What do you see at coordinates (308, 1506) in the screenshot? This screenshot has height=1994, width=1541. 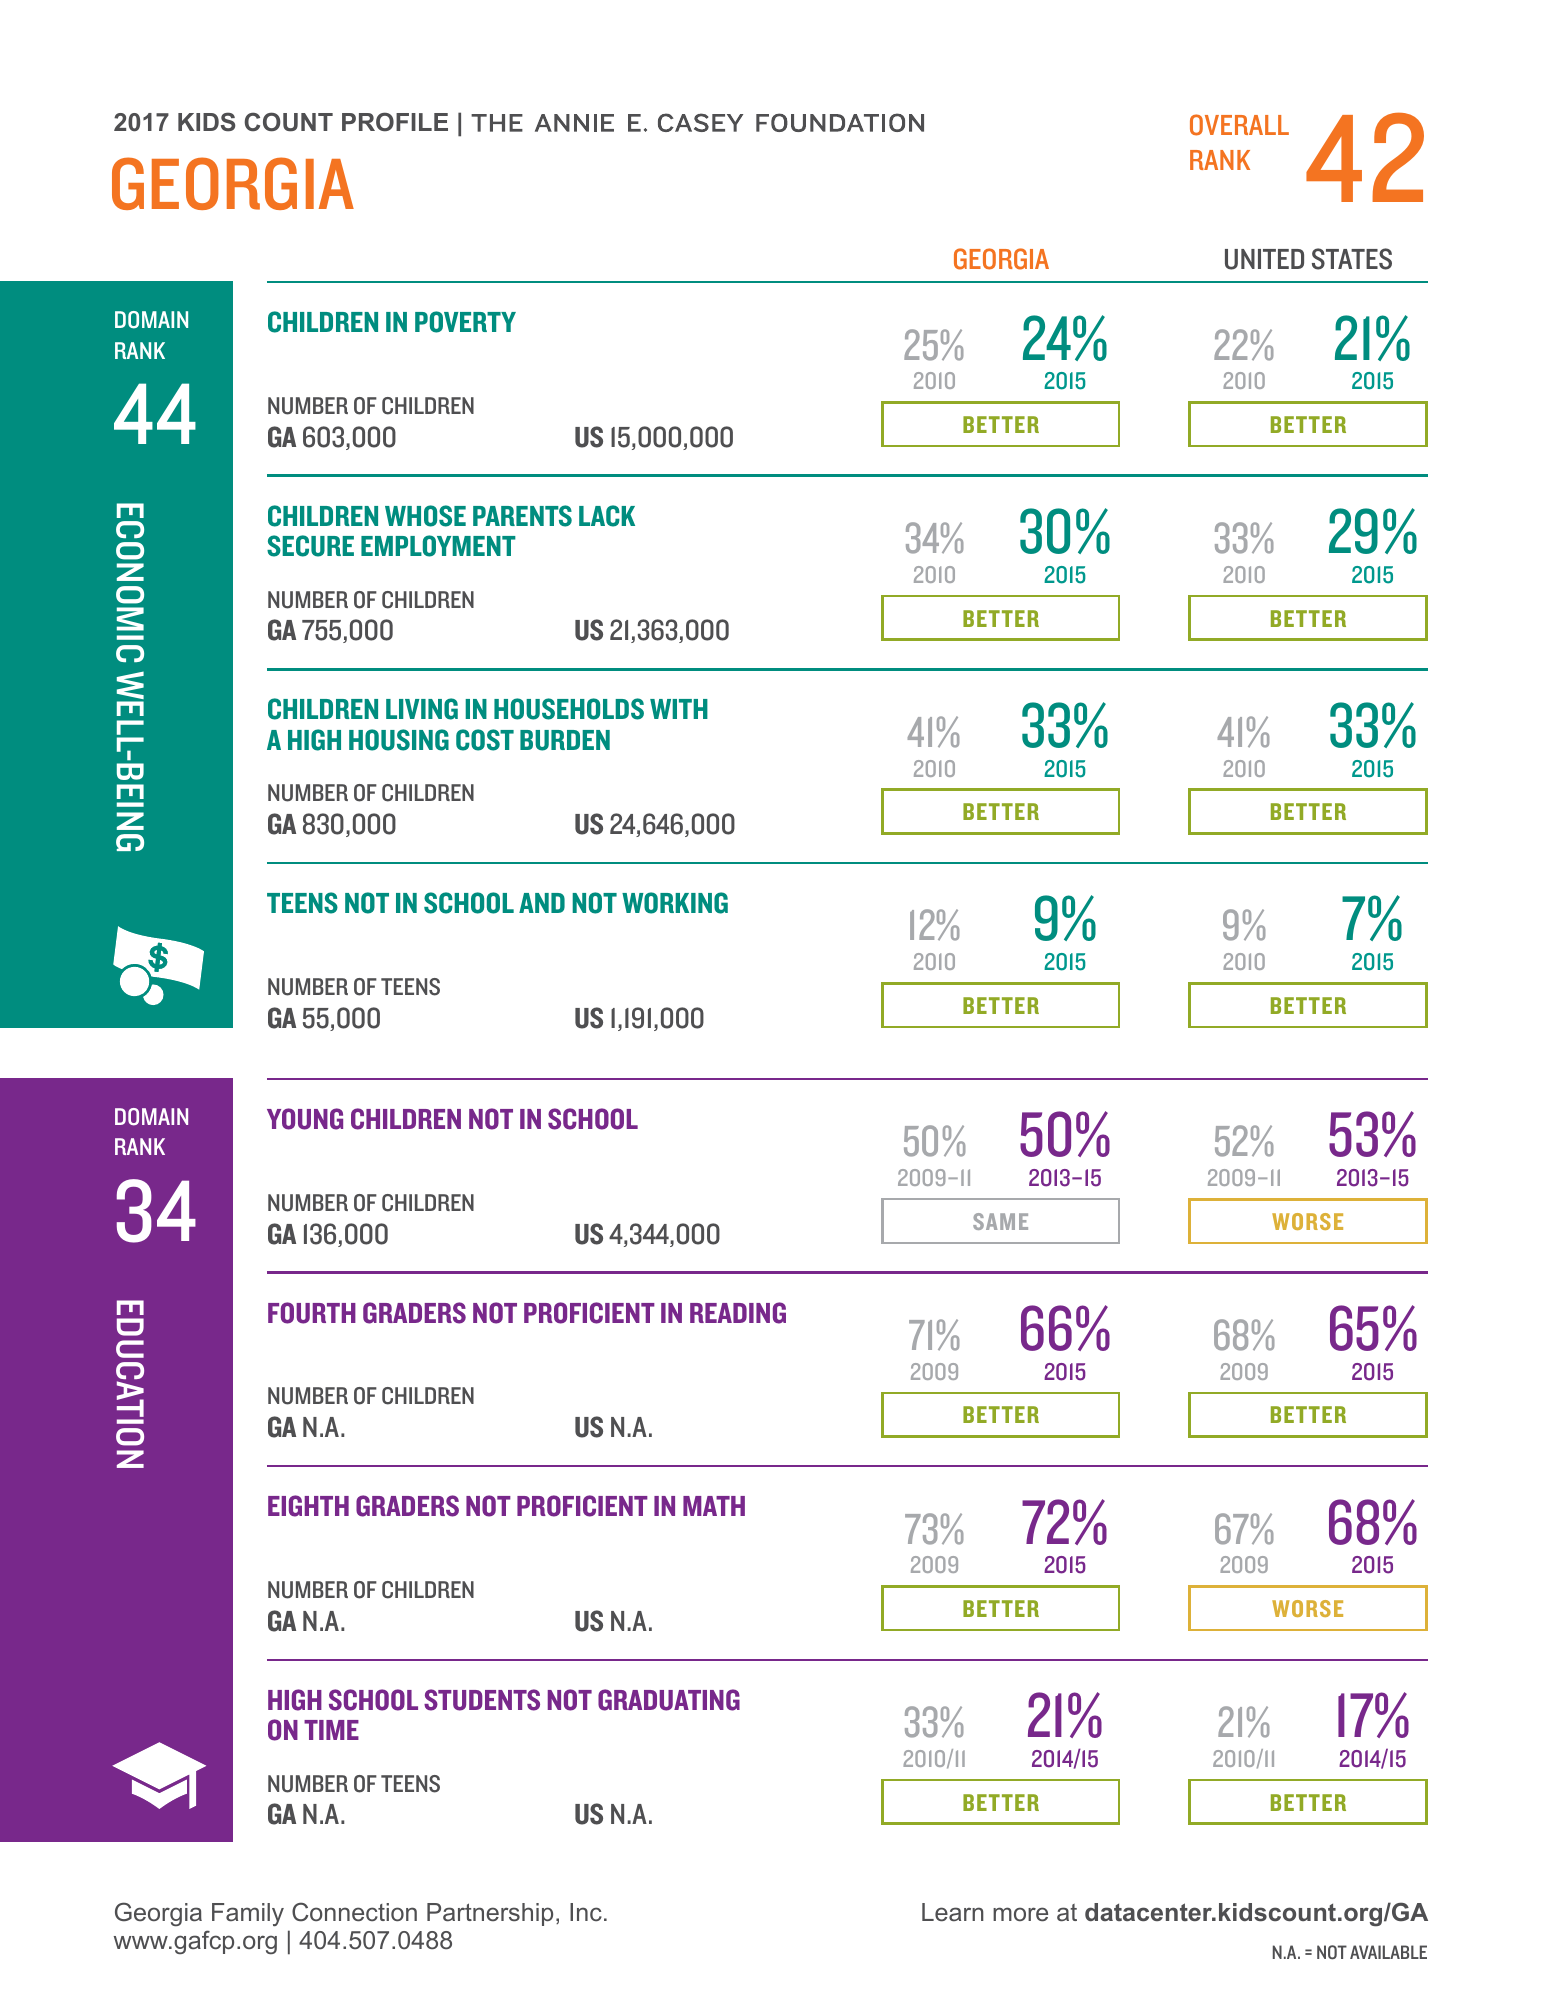 I see `EIGHTH` at bounding box center [308, 1506].
